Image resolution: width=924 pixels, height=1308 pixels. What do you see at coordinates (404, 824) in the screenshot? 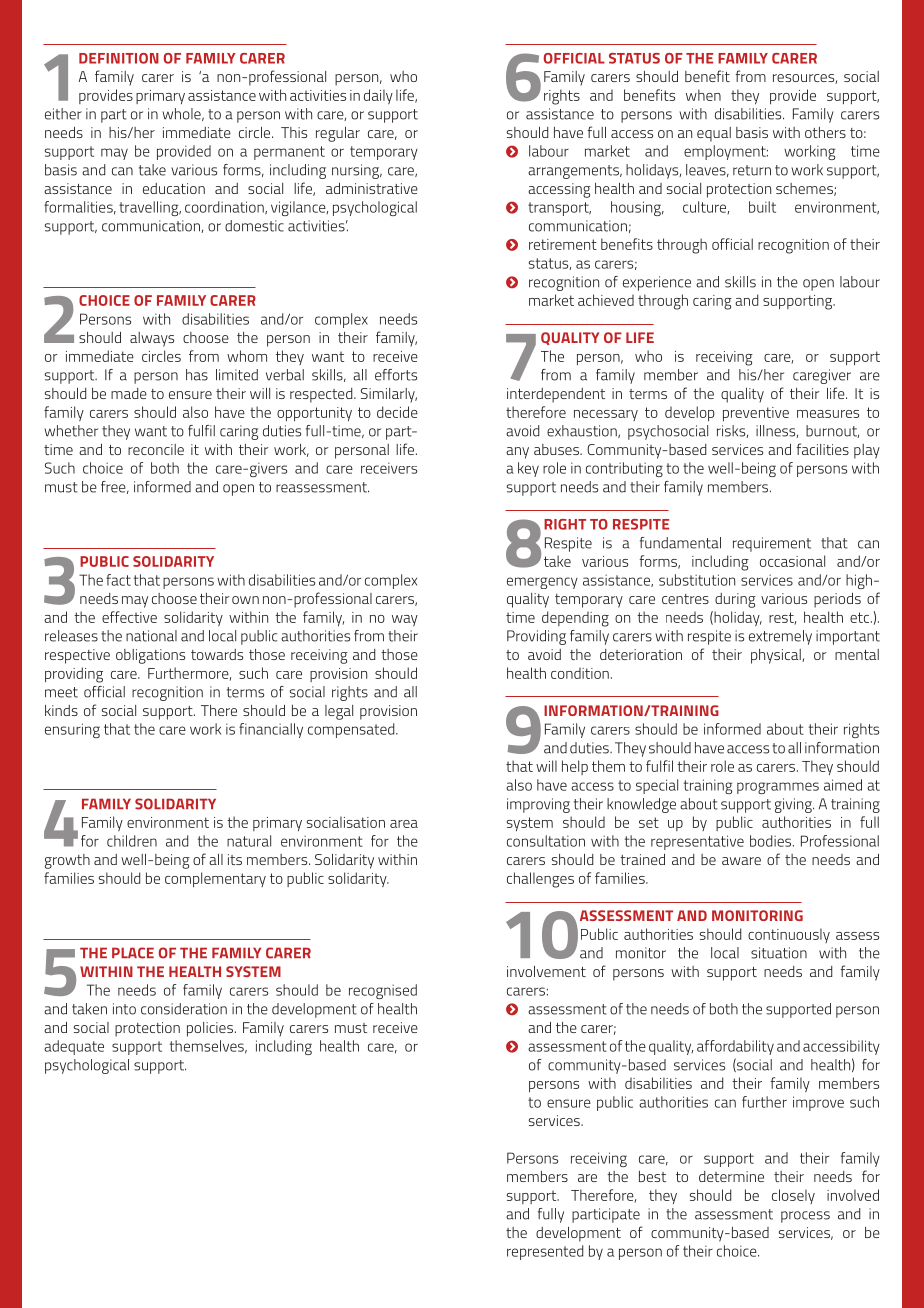
I see `area` at bounding box center [404, 824].
